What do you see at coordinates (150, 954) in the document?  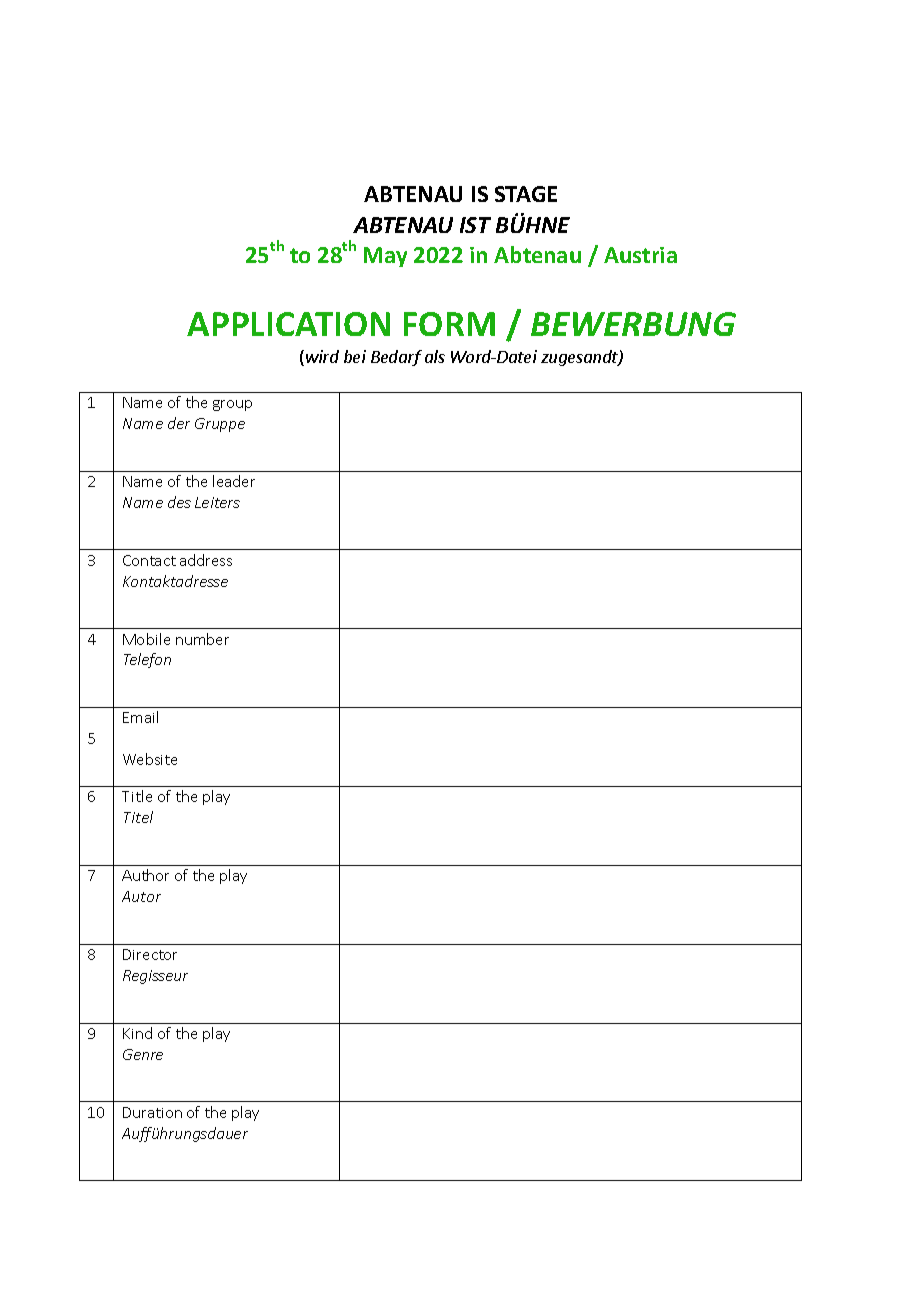 I see `Director` at bounding box center [150, 954].
